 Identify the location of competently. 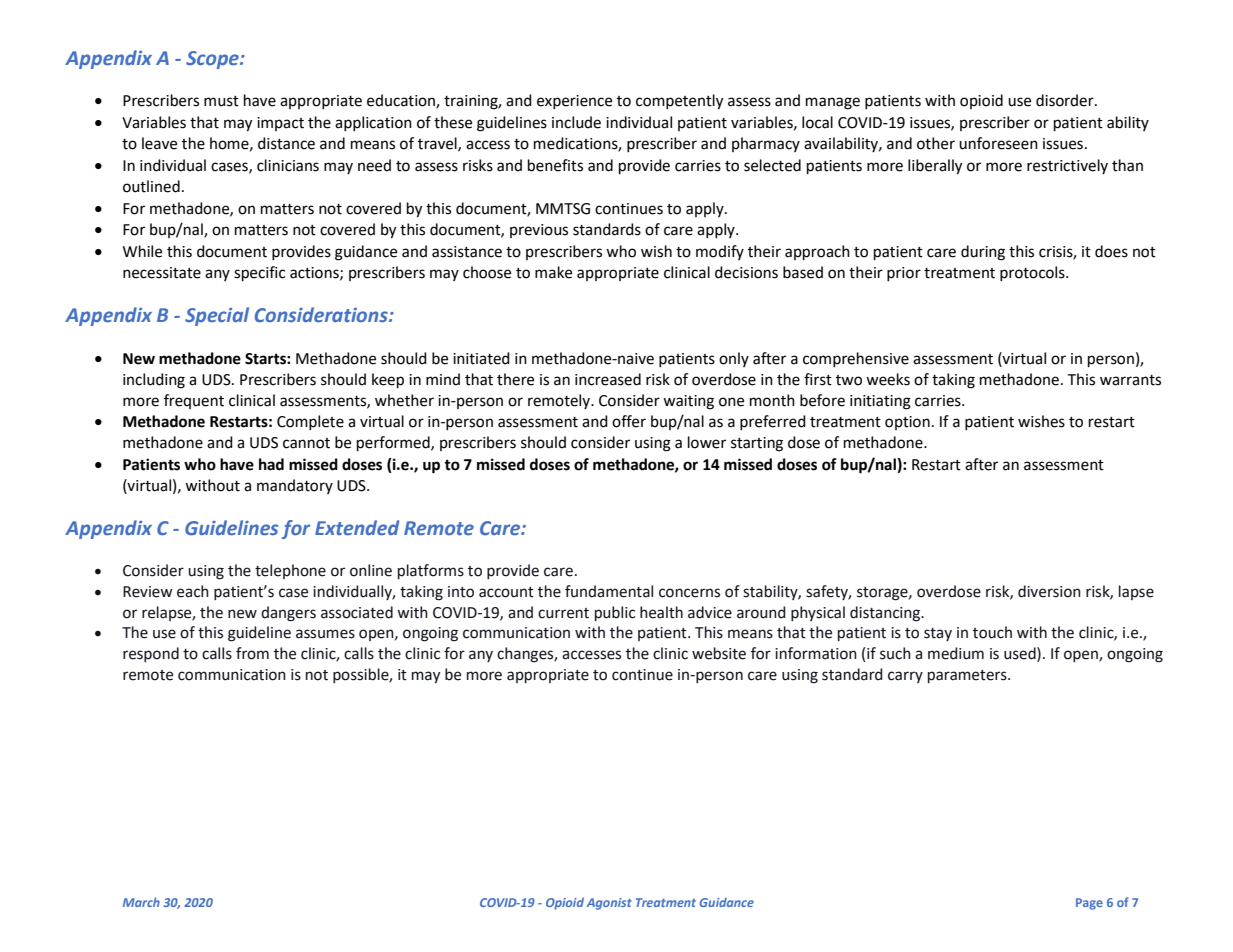
(679, 102).
